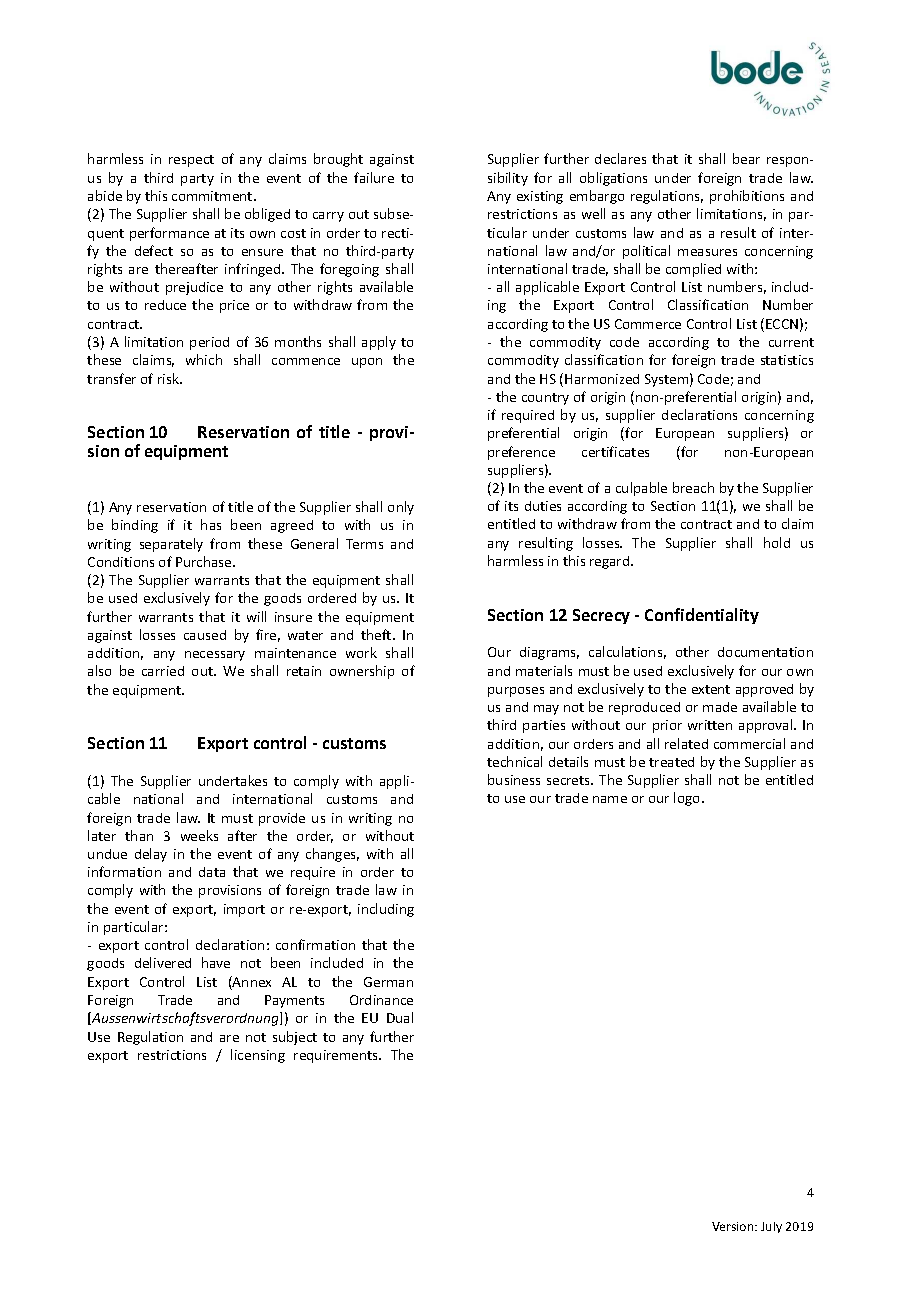 This screenshot has width=924, height=1308. Describe the element at coordinates (258, 1056) in the screenshot. I see `licensing` at that location.
